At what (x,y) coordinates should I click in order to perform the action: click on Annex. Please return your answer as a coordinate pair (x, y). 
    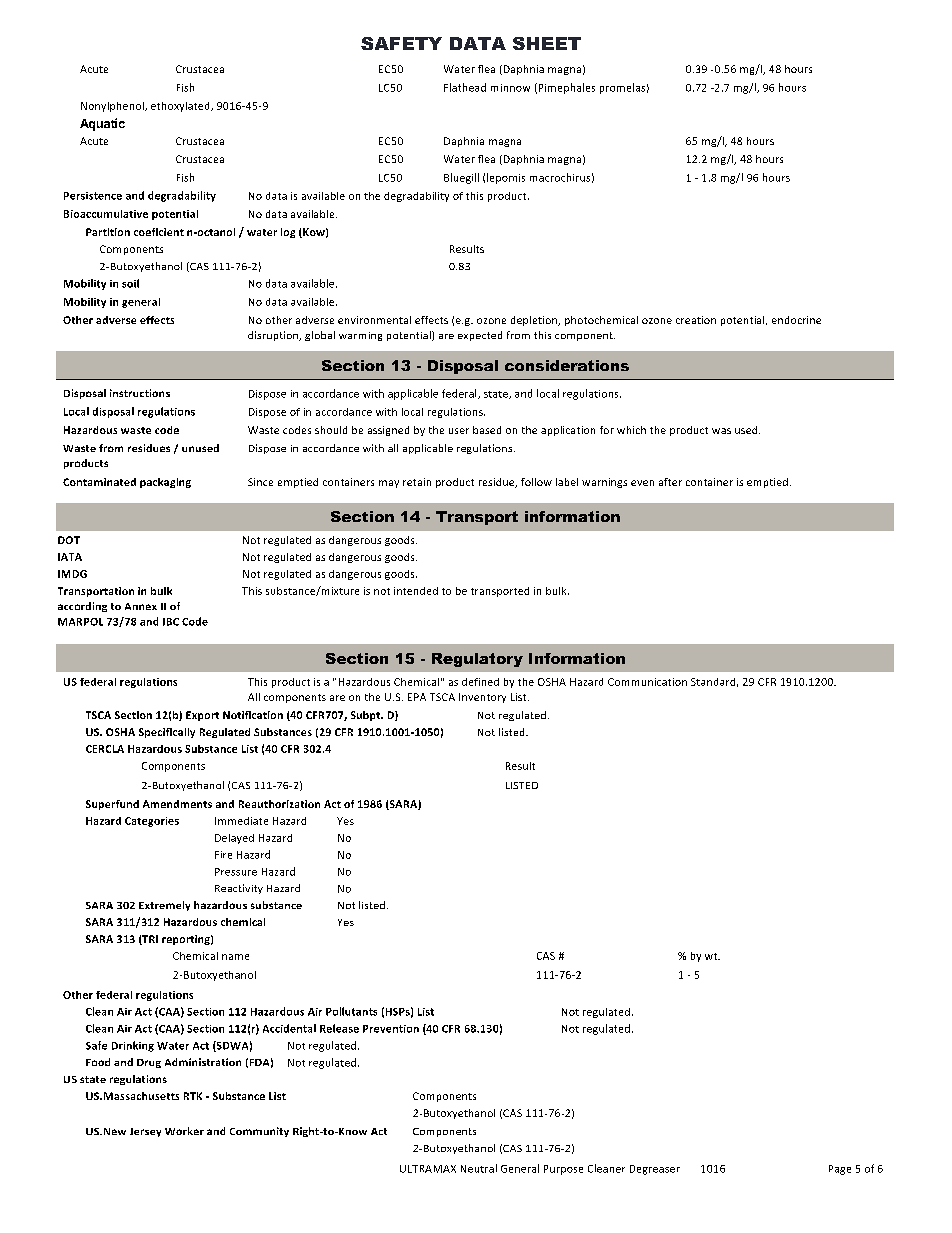
    Looking at the image, I should click on (141, 606).
